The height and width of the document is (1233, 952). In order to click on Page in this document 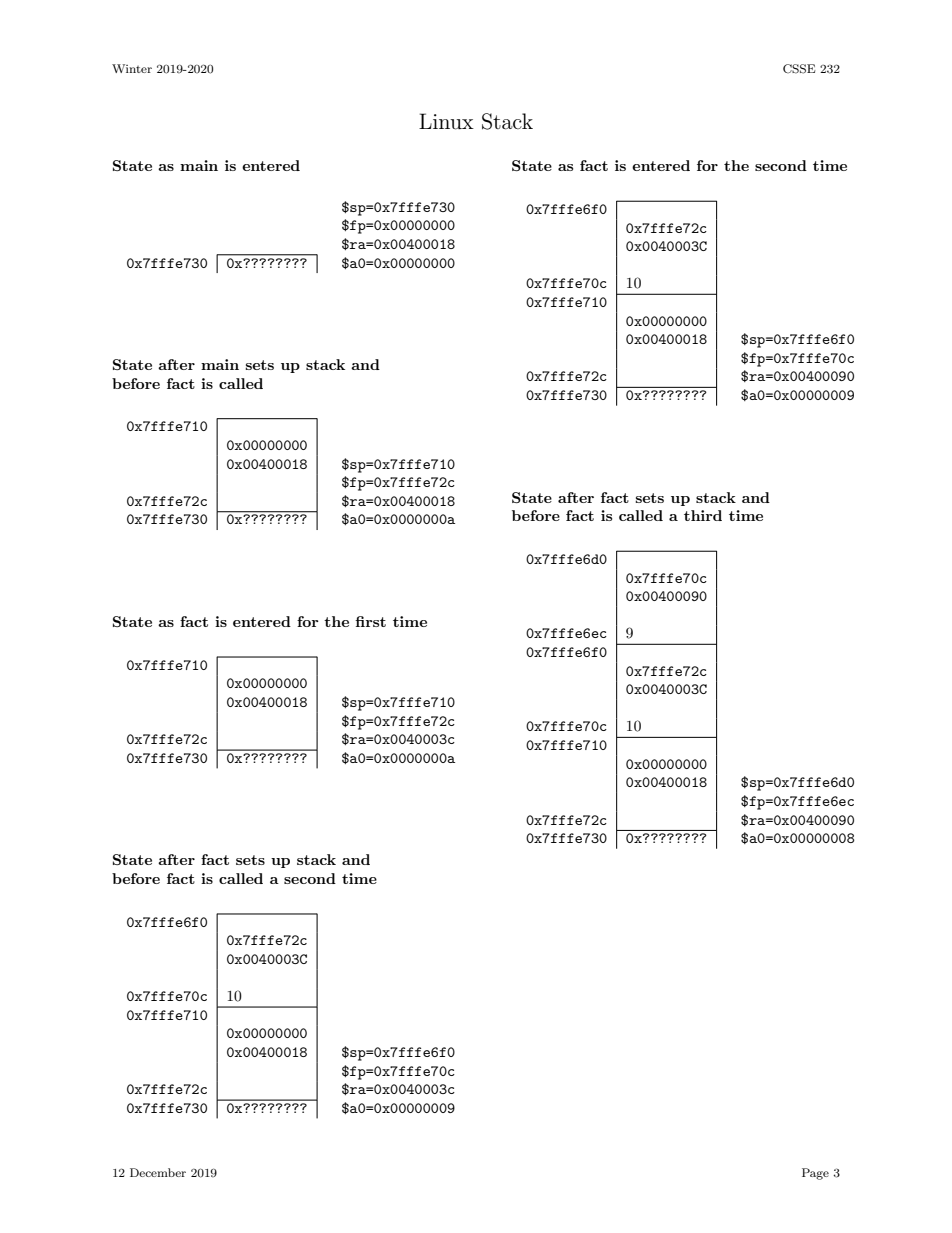, I will do `click(815, 1174)`.
